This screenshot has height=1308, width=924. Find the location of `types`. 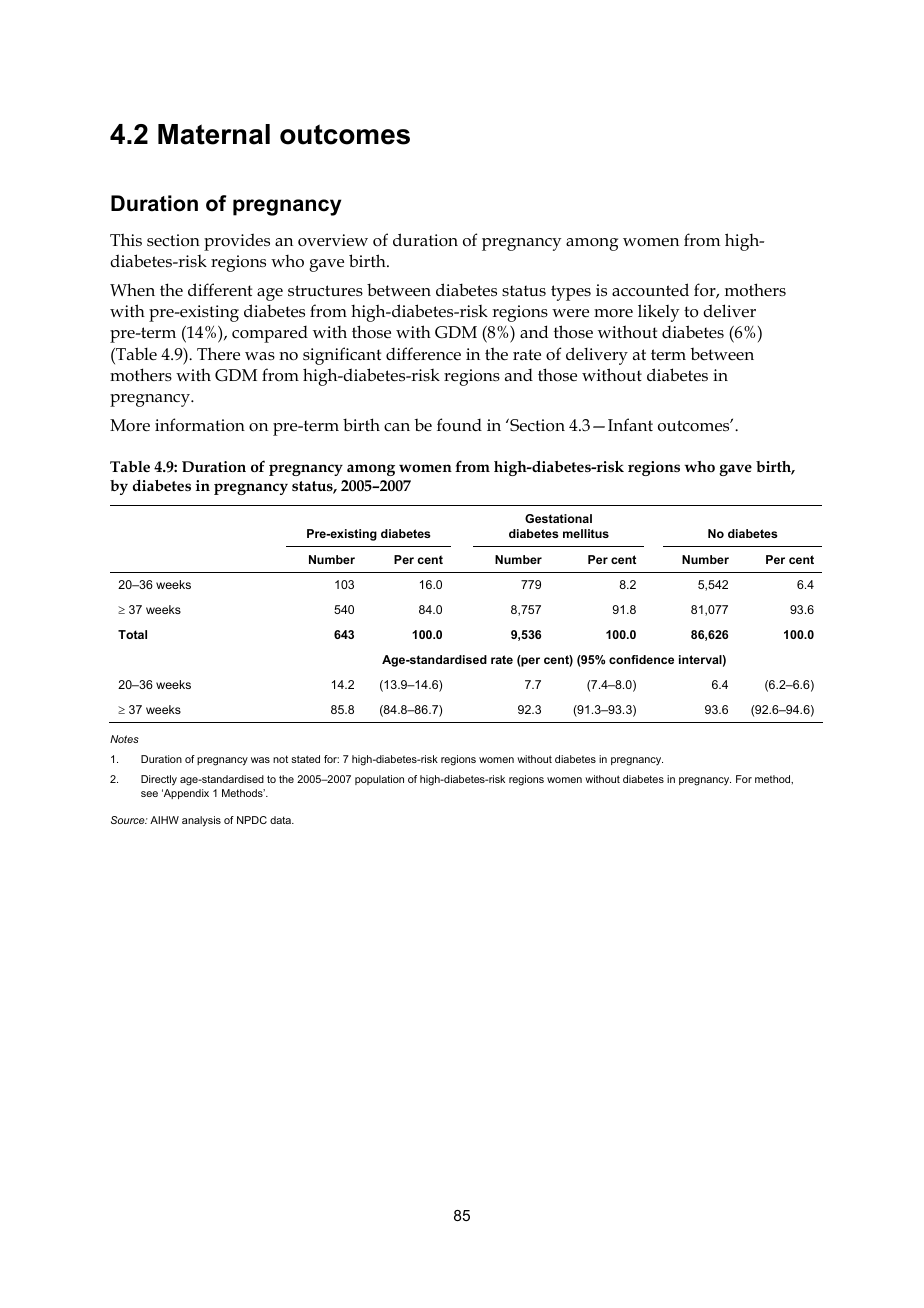

types is located at coordinates (571, 293).
